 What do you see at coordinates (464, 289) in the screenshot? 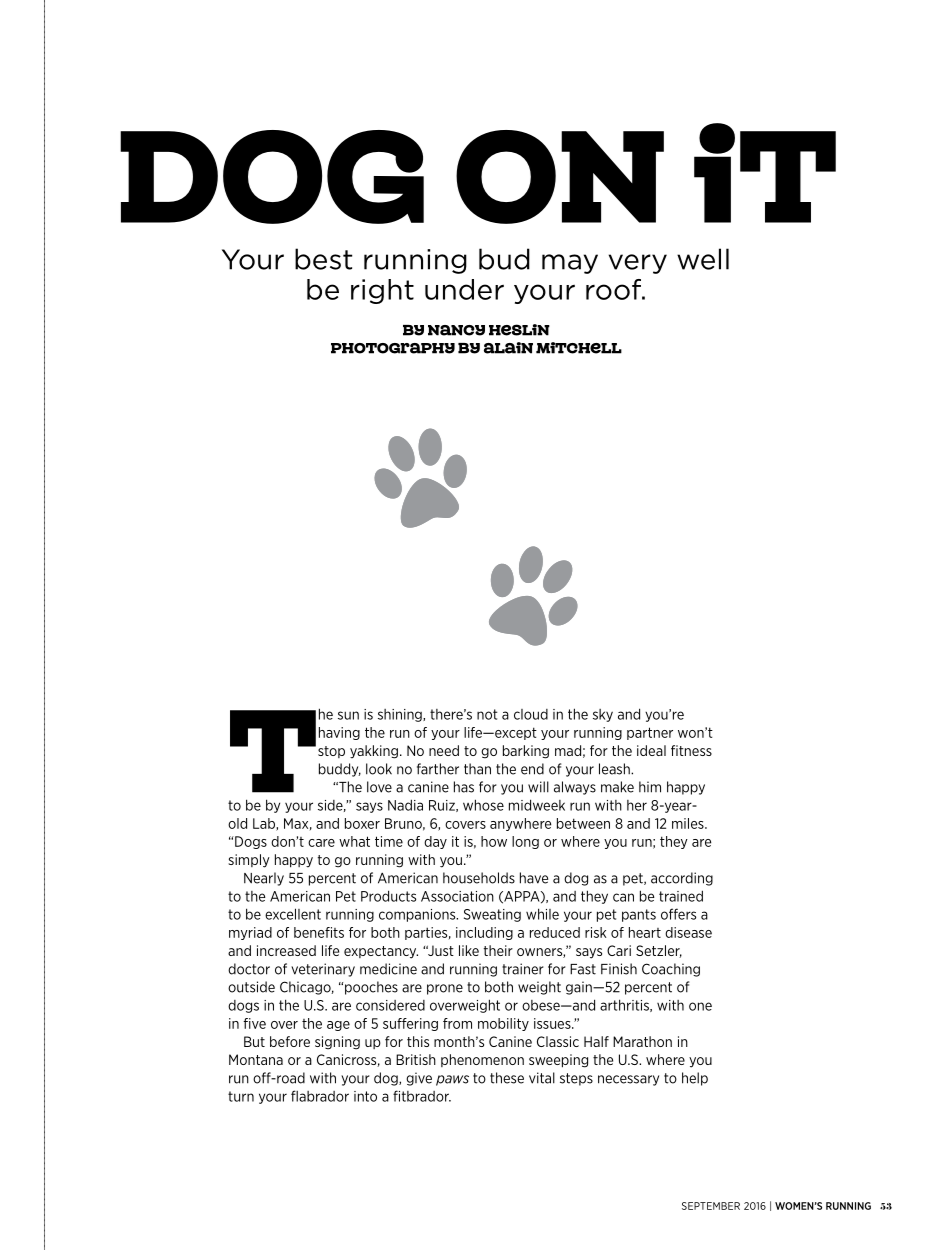
I see `under` at bounding box center [464, 289].
